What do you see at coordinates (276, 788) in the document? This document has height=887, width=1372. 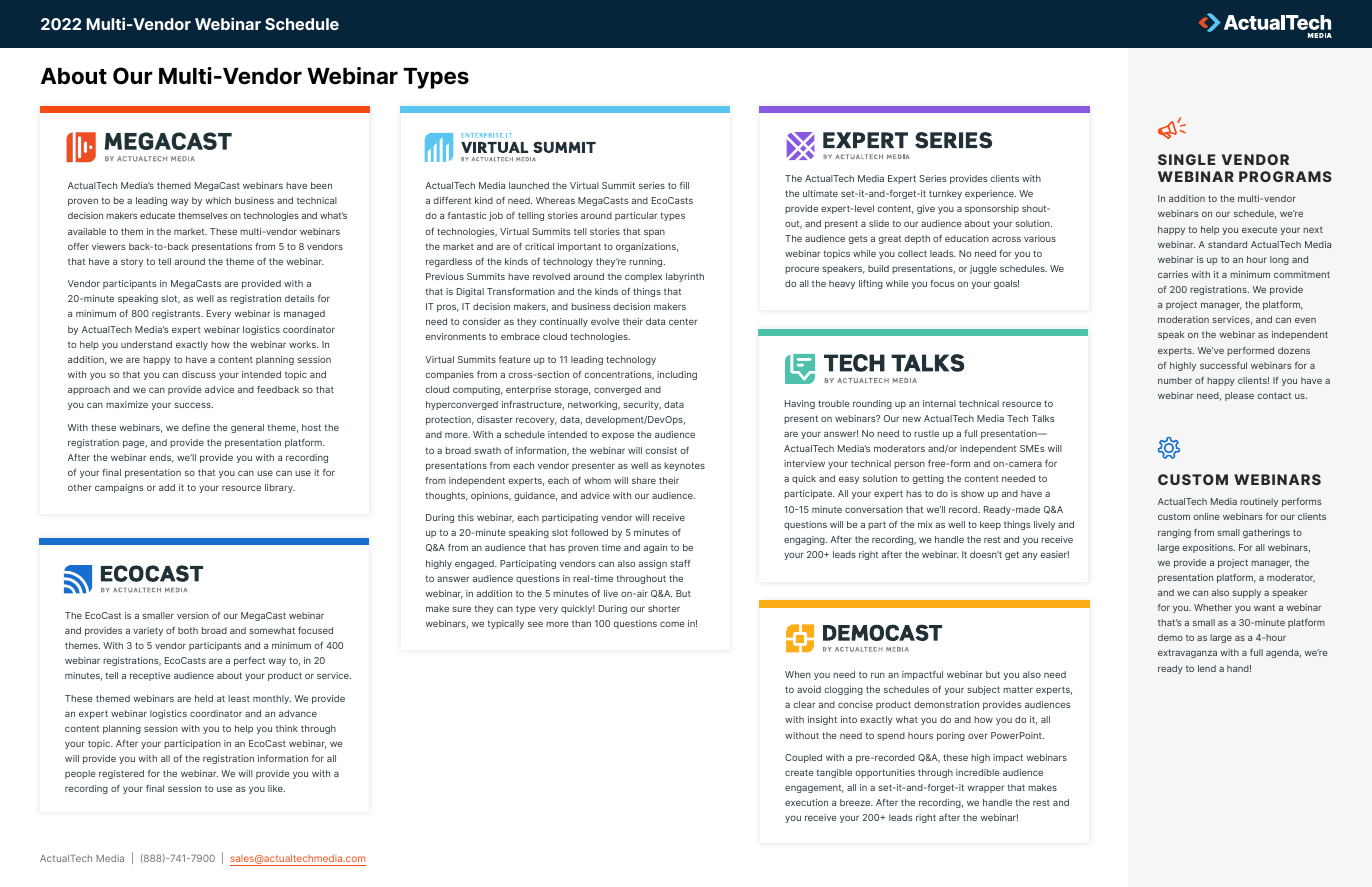 I see `like` at bounding box center [276, 788].
